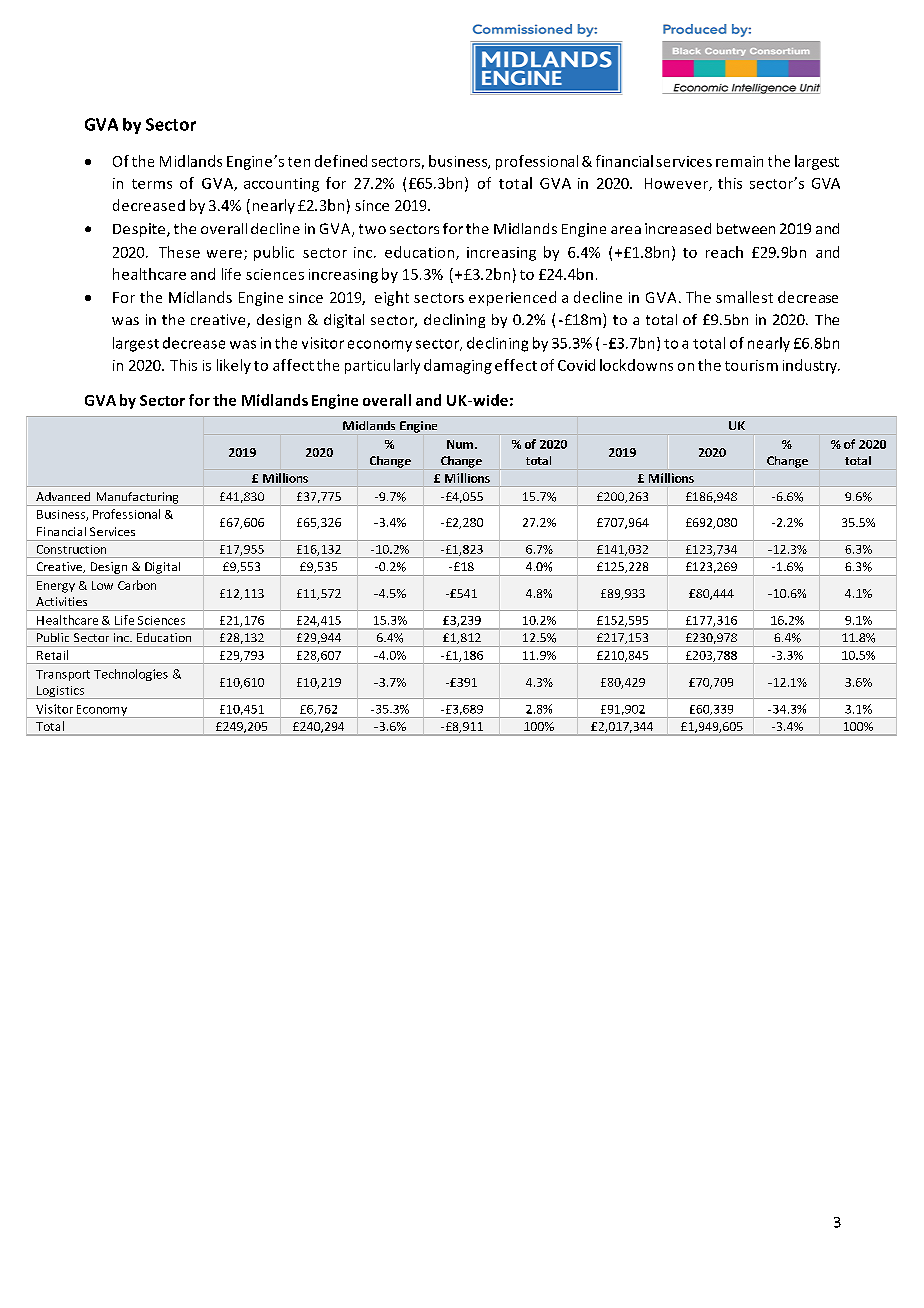 The height and width of the screenshot is (1308, 924). Describe the element at coordinates (131, 675) in the screenshot. I see `Technologies` at that location.
